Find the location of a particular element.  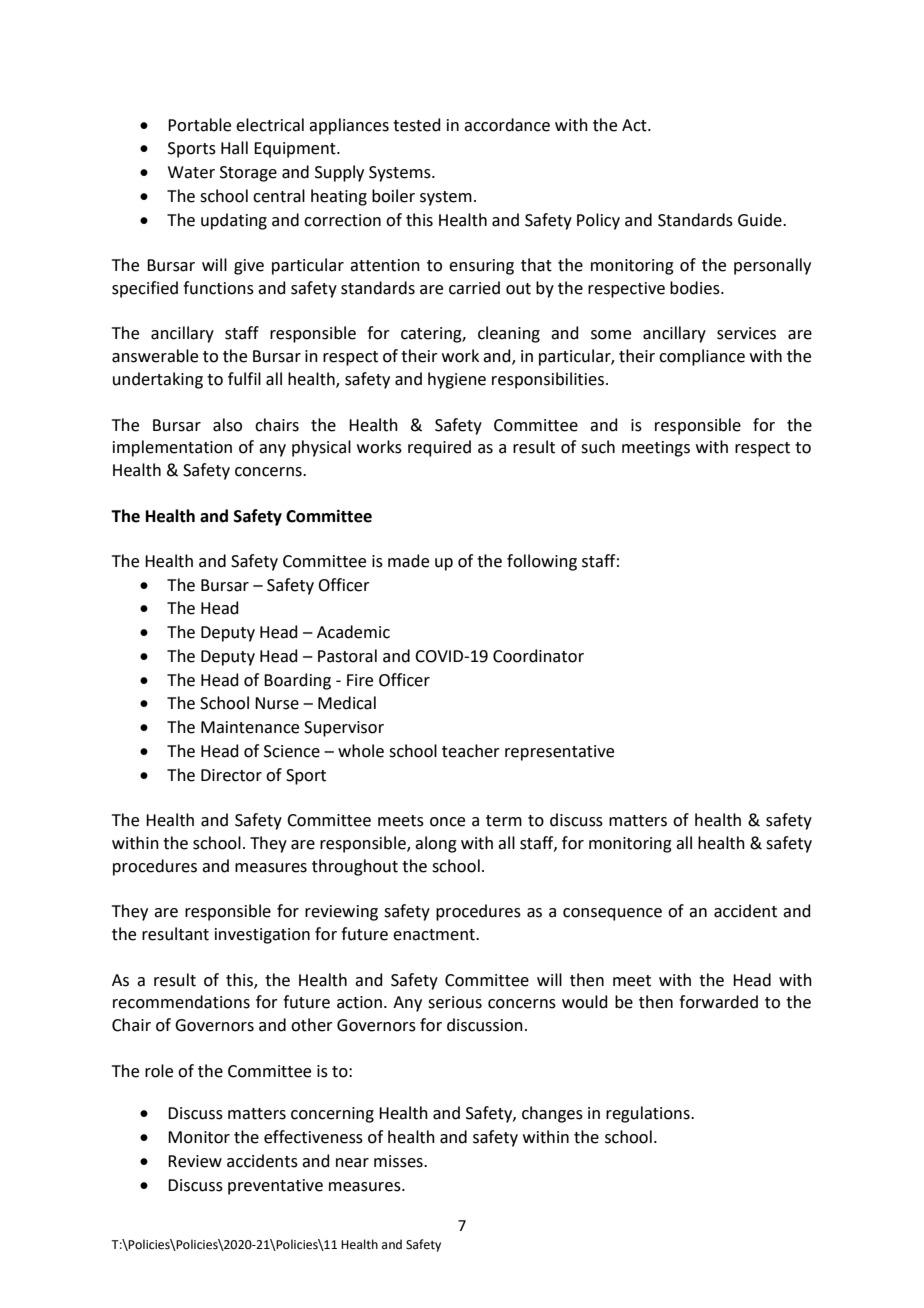

representative is located at coordinates (559, 753).
